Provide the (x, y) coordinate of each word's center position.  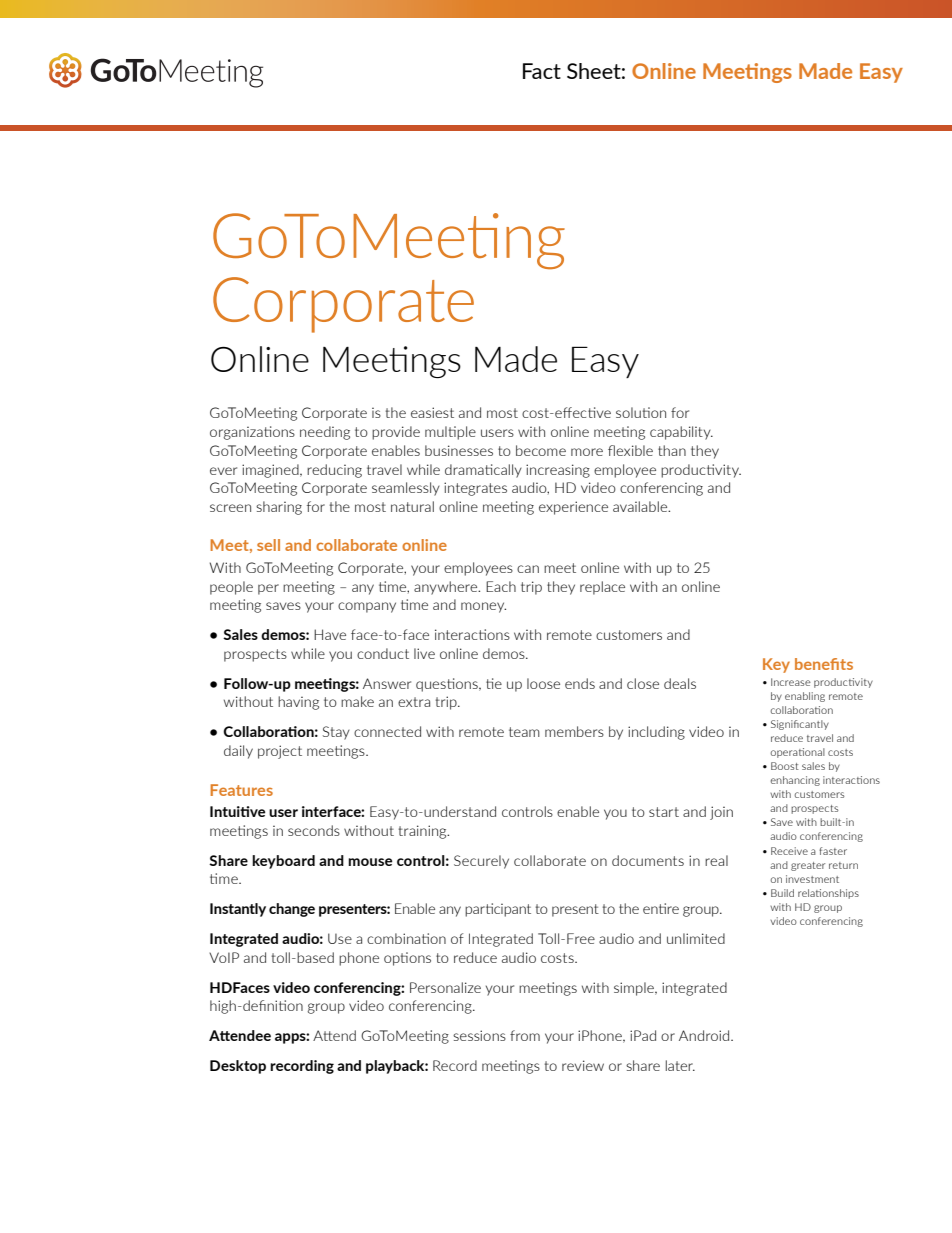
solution (641, 412)
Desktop (238, 1067)
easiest (432, 412)
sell (268, 545)
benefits (824, 664)
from (525, 1035)
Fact (542, 71)
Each (501, 586)
